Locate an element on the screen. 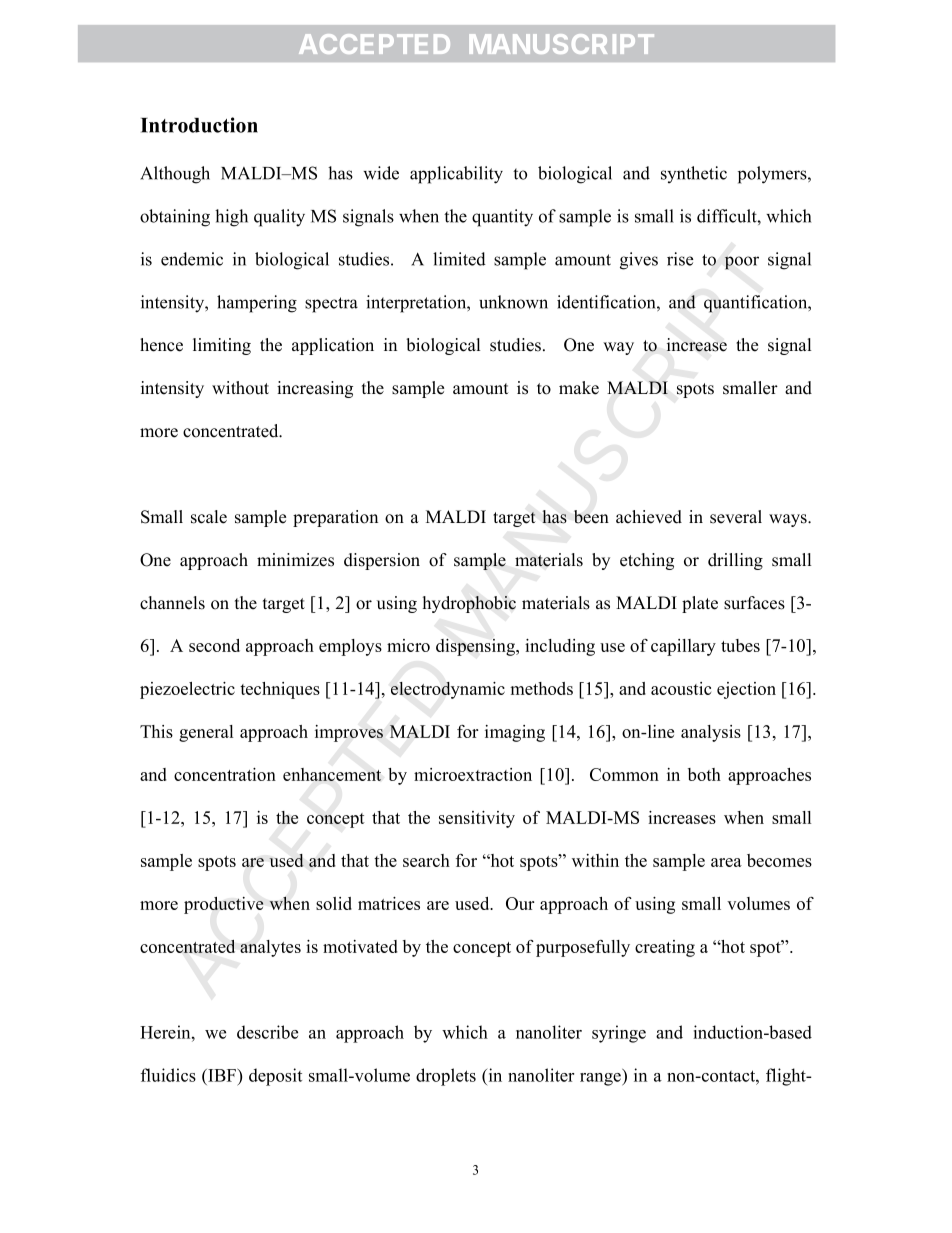 The width and height of the screenshot is (952, 1233). applicability is located at coordinates (456, 175).
